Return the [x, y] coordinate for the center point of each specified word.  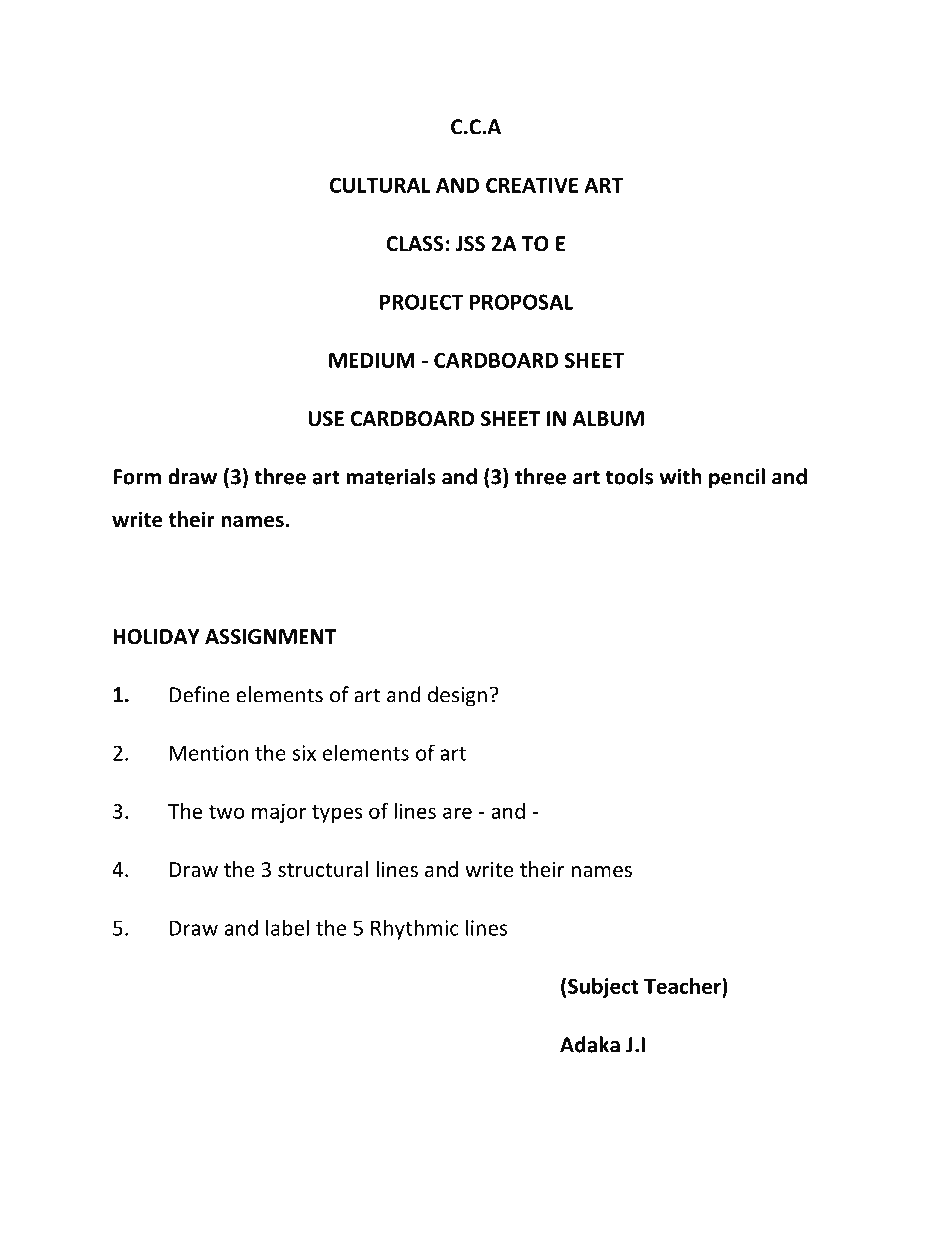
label [287, 927]
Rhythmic [415, 929]
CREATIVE [532, 185]
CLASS [415, 244]
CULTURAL [380, 185]
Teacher [683, 987]
